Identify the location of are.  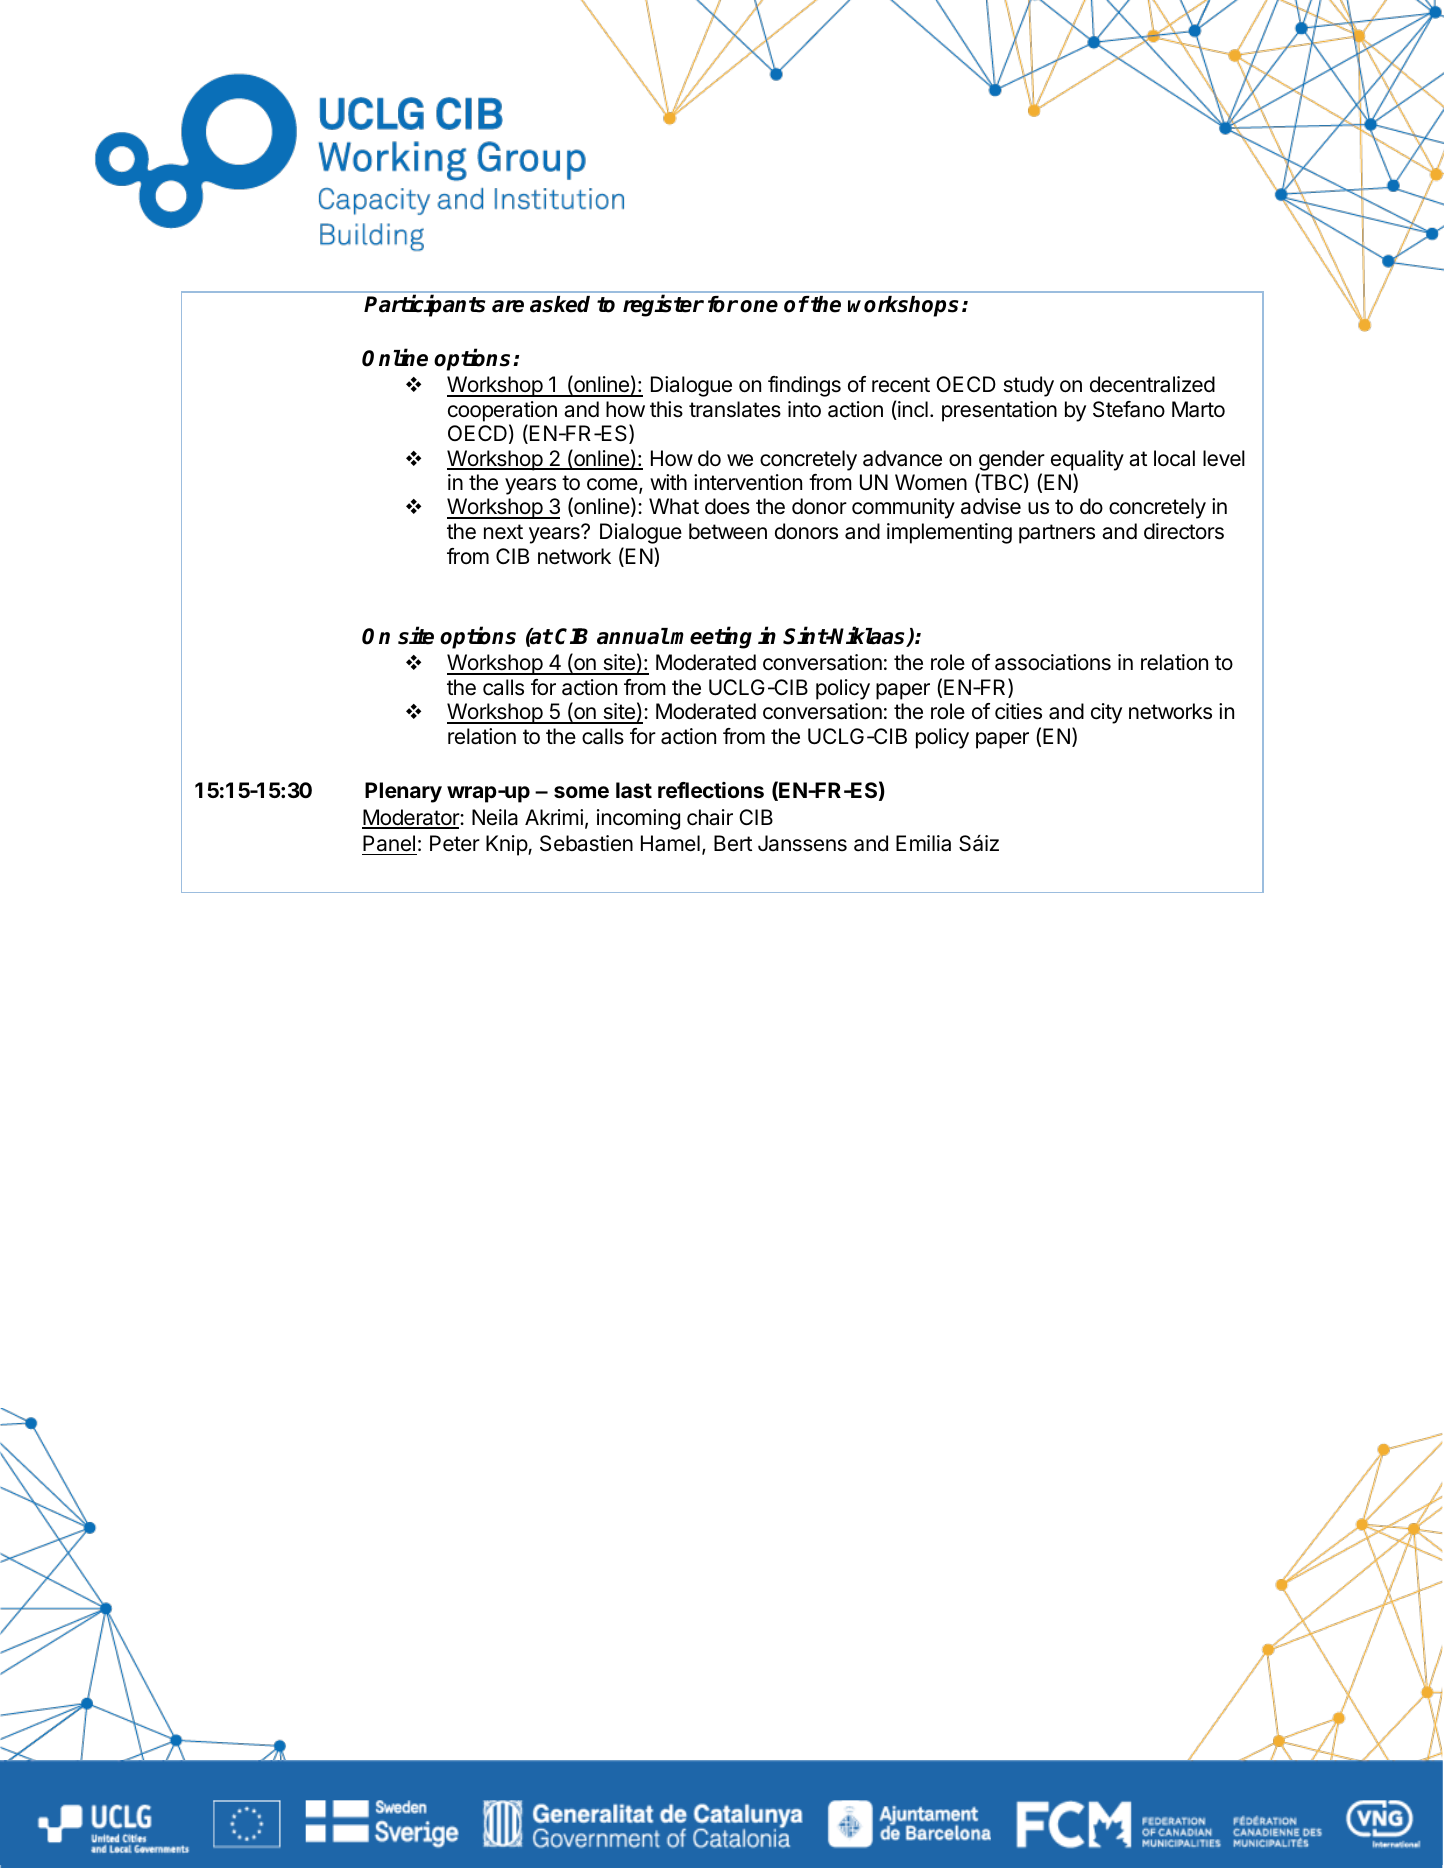
(508, 306).
